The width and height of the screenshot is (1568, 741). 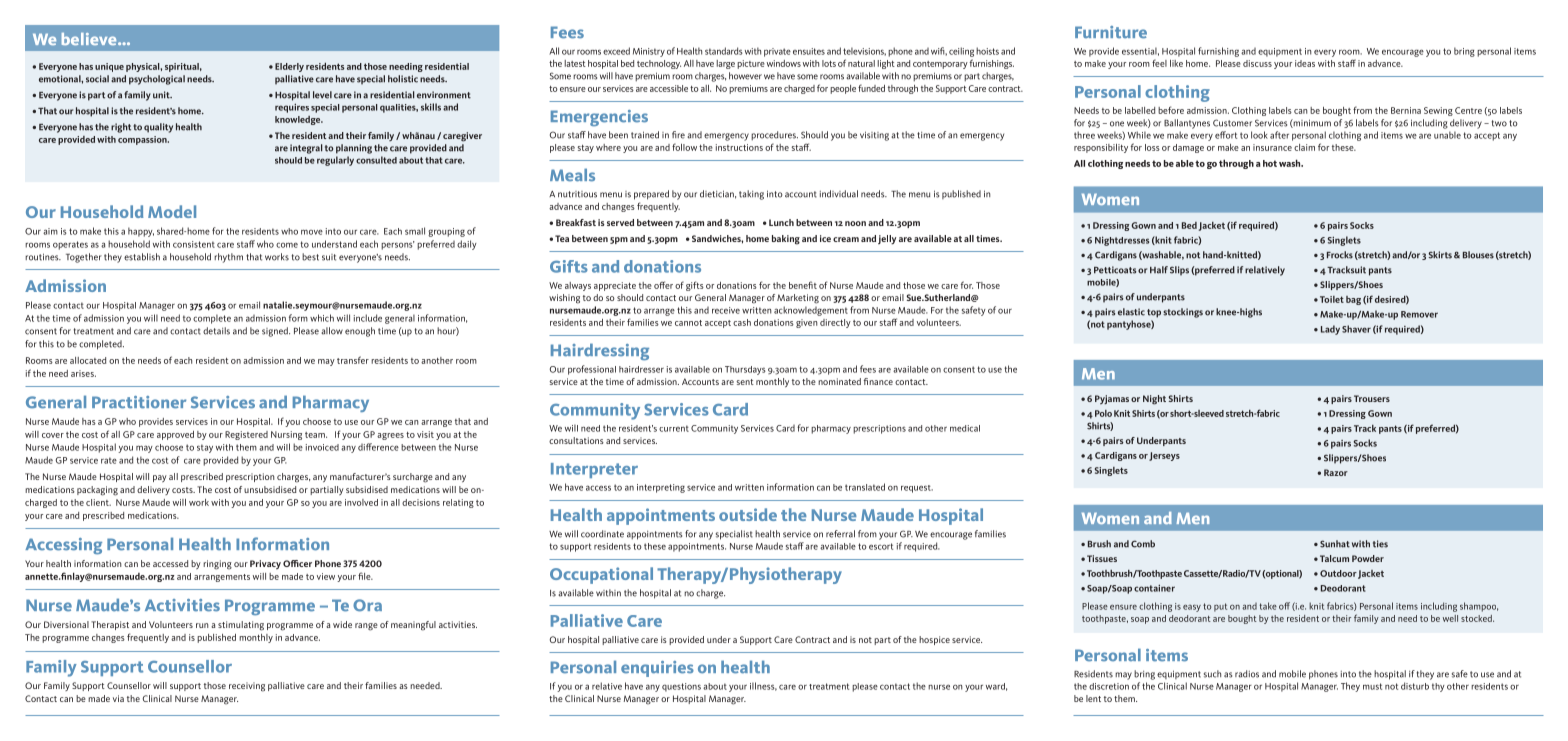 What do you see at coordinates (777, 52) in the screenshot?
I see `private` at bounding box center [777, 52].
